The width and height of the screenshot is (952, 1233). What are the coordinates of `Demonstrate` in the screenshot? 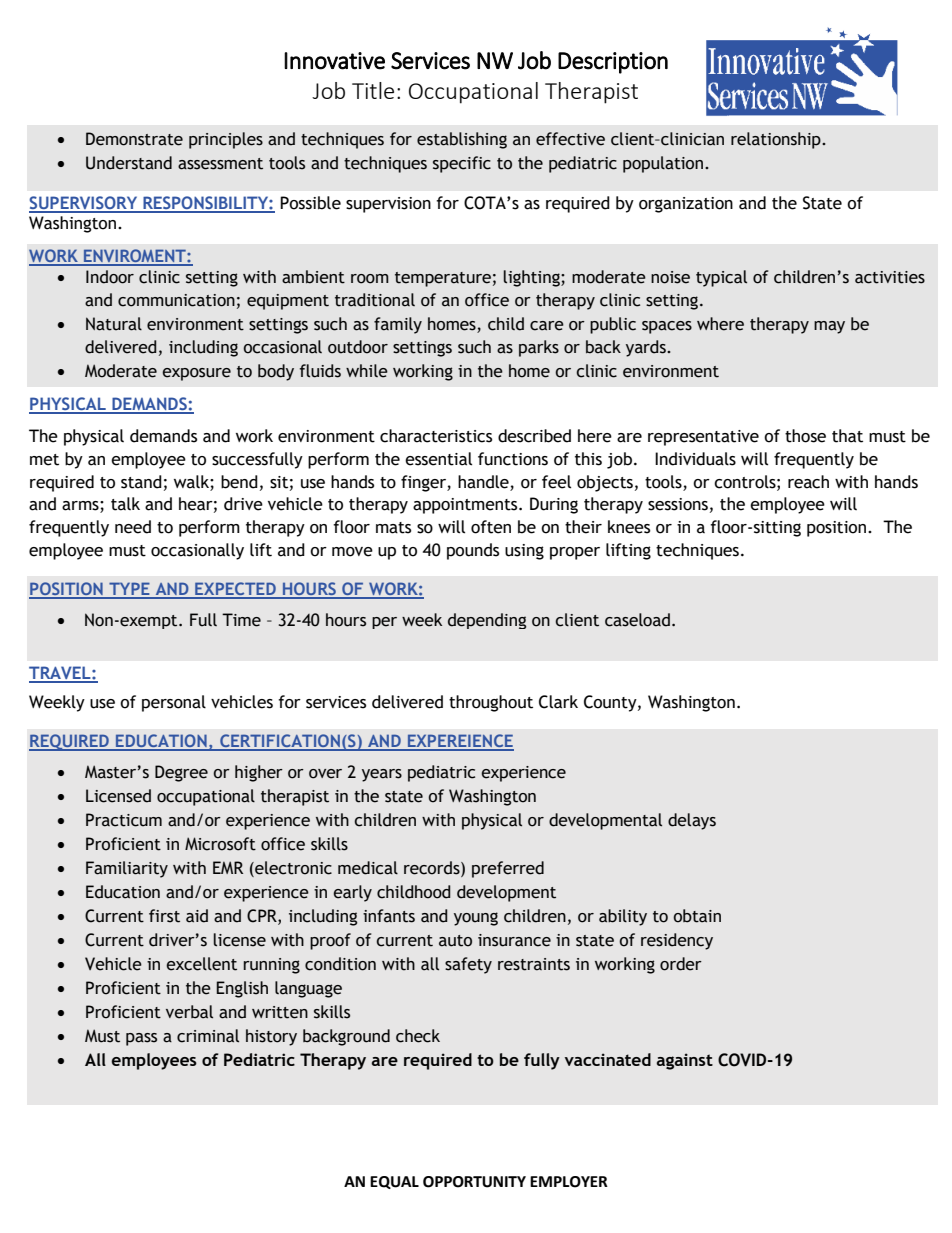 It's located at (134, 139).
